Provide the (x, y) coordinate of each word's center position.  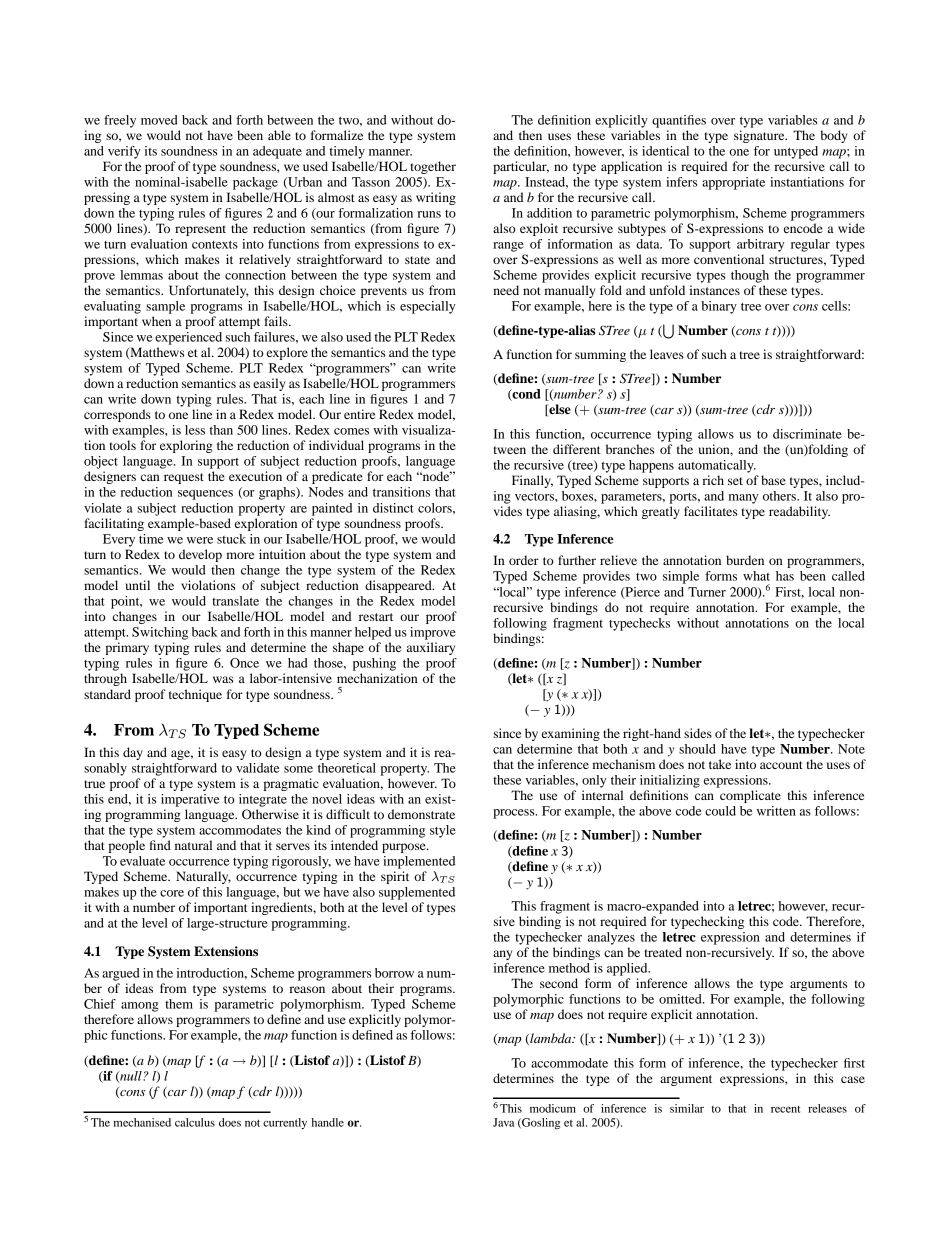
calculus (195, 1122)
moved (159, 120)
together (433, 167)
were (200, 540)
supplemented (417, 893)
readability (799, 512)
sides (698, 733)
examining (571, 734)
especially (427, 307)
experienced (188, 338)
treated (663, 952)
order (524, 560)
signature (760, 136)
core (172, 893)
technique (195, 695)
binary (719, 307)
